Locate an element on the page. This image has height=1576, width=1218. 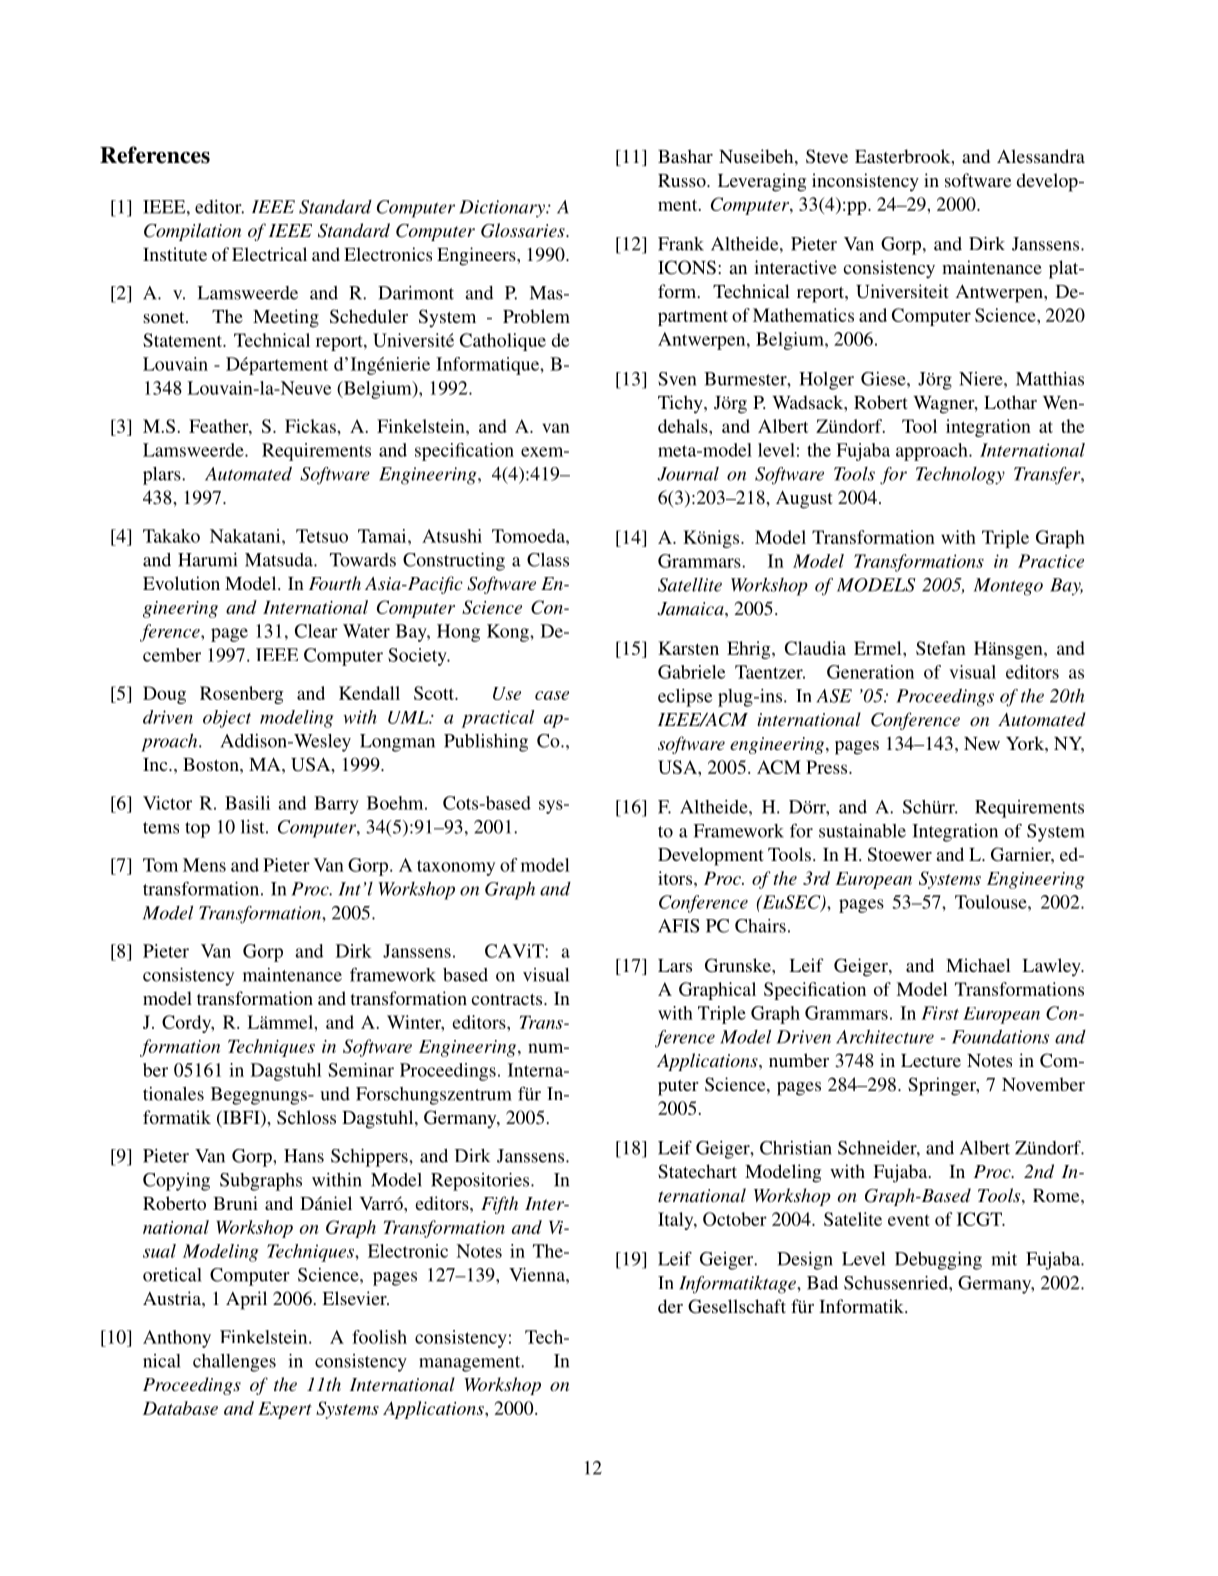
Michael is located at coordinates (978, 965).
